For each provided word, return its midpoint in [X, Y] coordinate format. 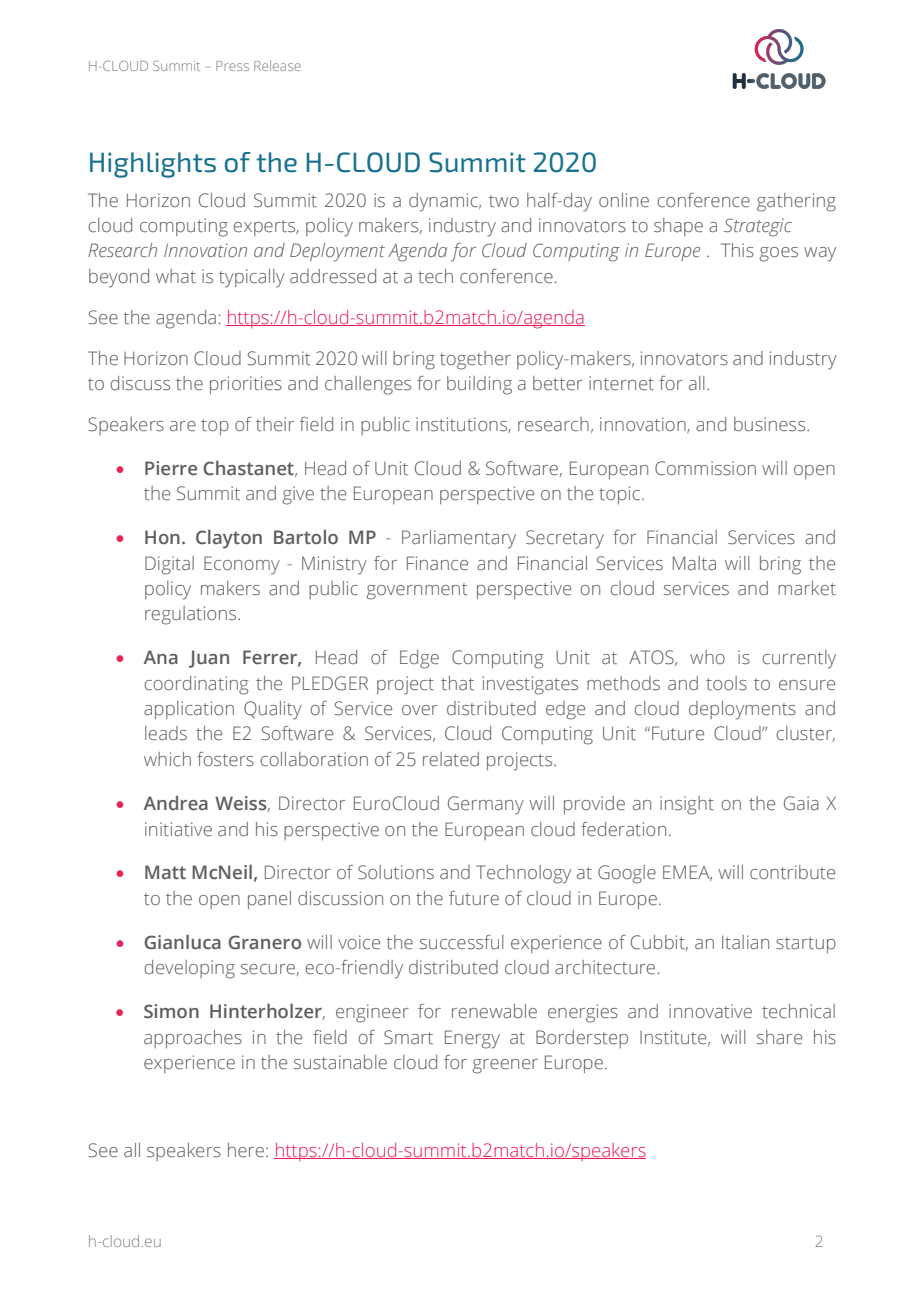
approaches [193, 1039]
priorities [246, 385]
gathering [796, 202]
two [504, 201]
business [771, 424]
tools [726, 683]
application [189, 710]
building [479, 385]
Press [232, 66]
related [451, 759]
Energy [472, 1039]
